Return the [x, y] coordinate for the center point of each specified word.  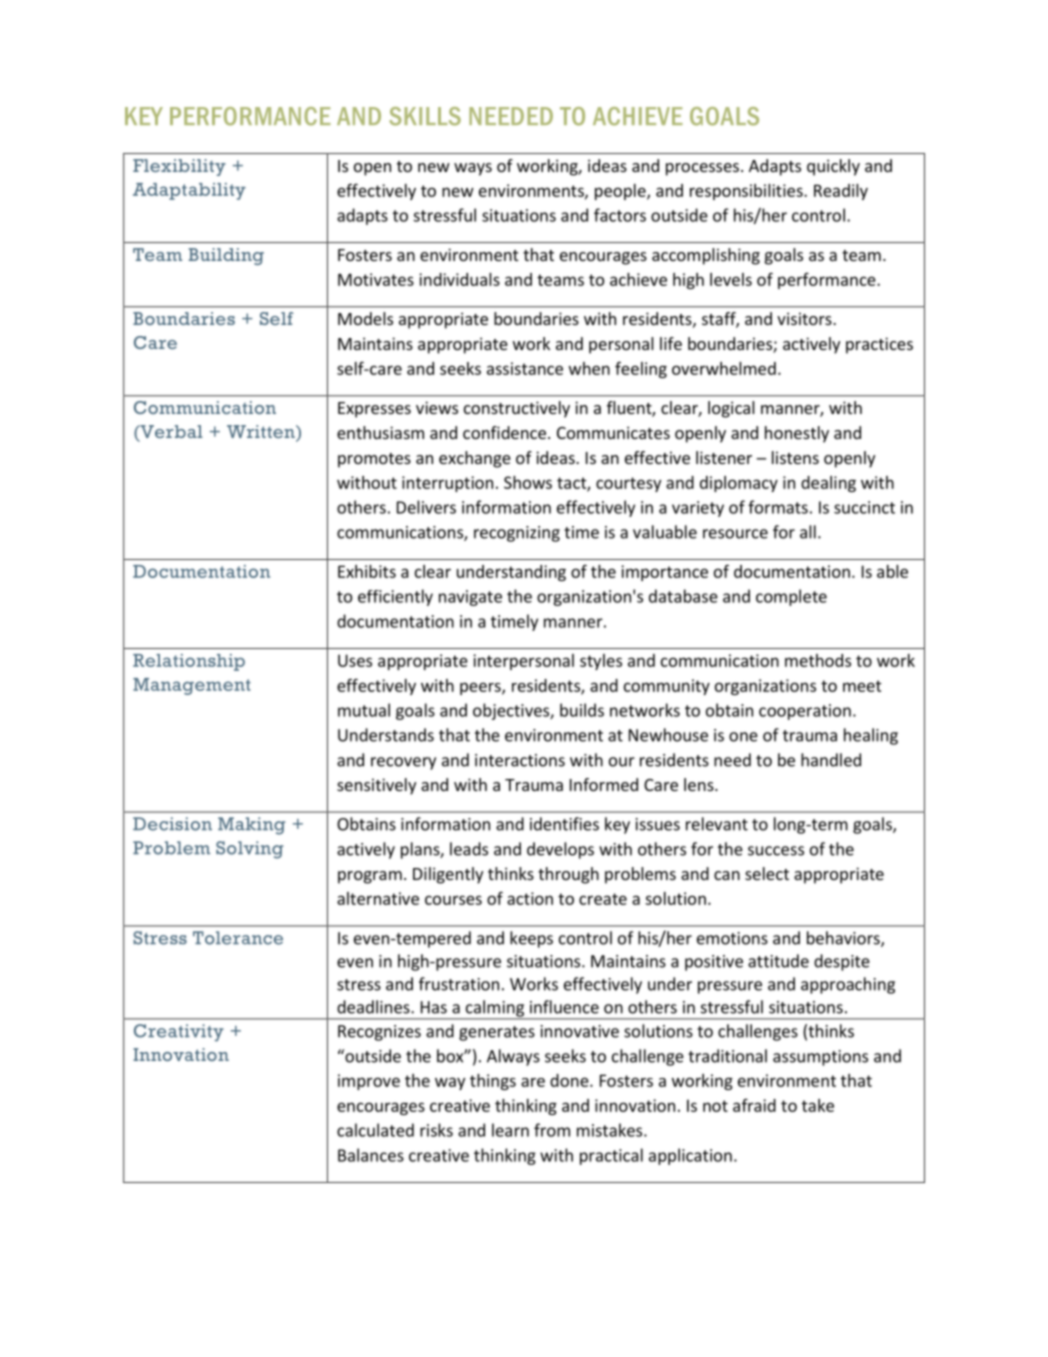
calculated [375, 1130]
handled [831, 760]
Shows [528, 482]
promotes [374, 460]
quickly [833, 167]
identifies [564, 824]
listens [795, 457]
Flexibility [179, 167]
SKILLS [425, 116]
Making [252, 826]
